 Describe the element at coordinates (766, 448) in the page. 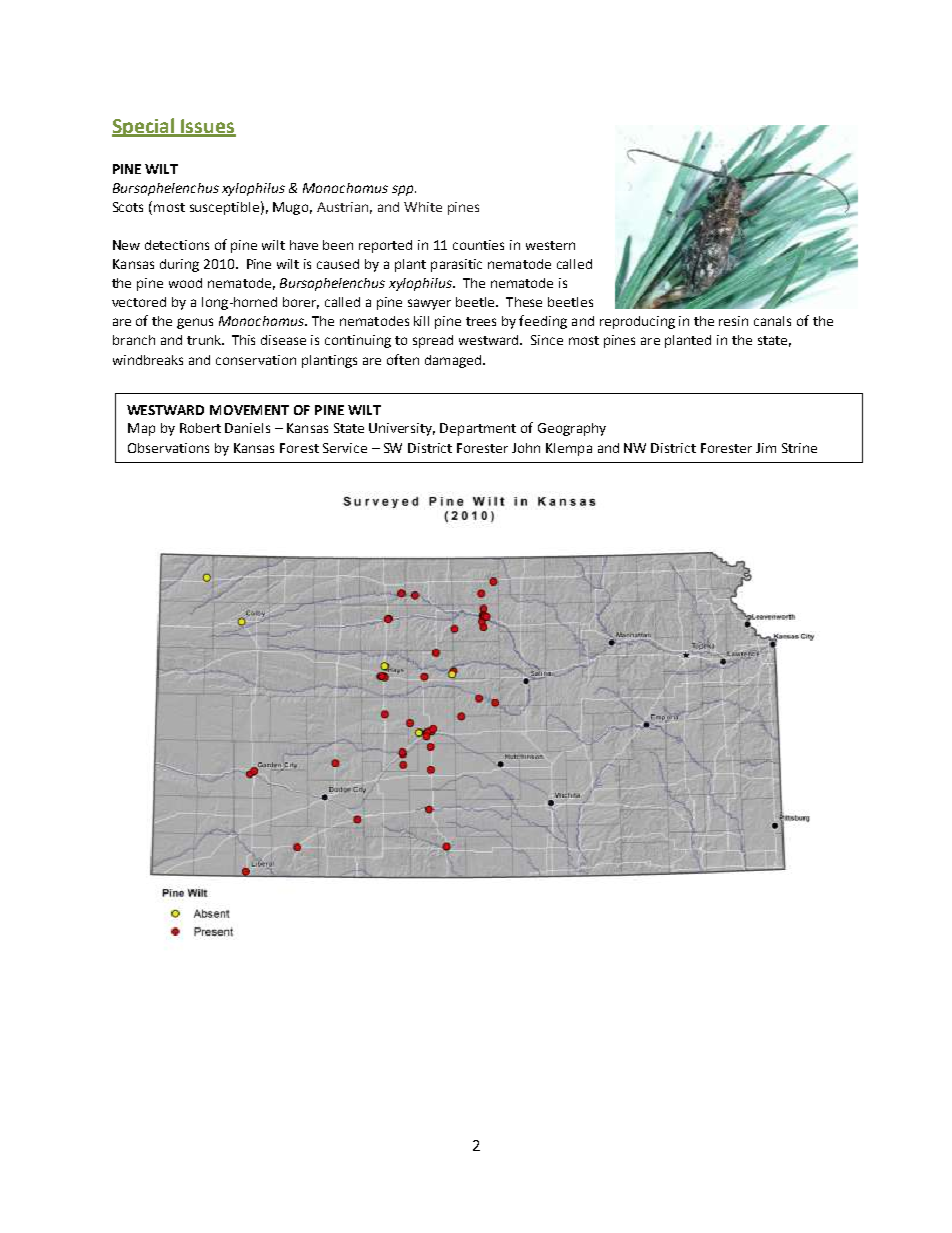

I see `Jim` at that location.
